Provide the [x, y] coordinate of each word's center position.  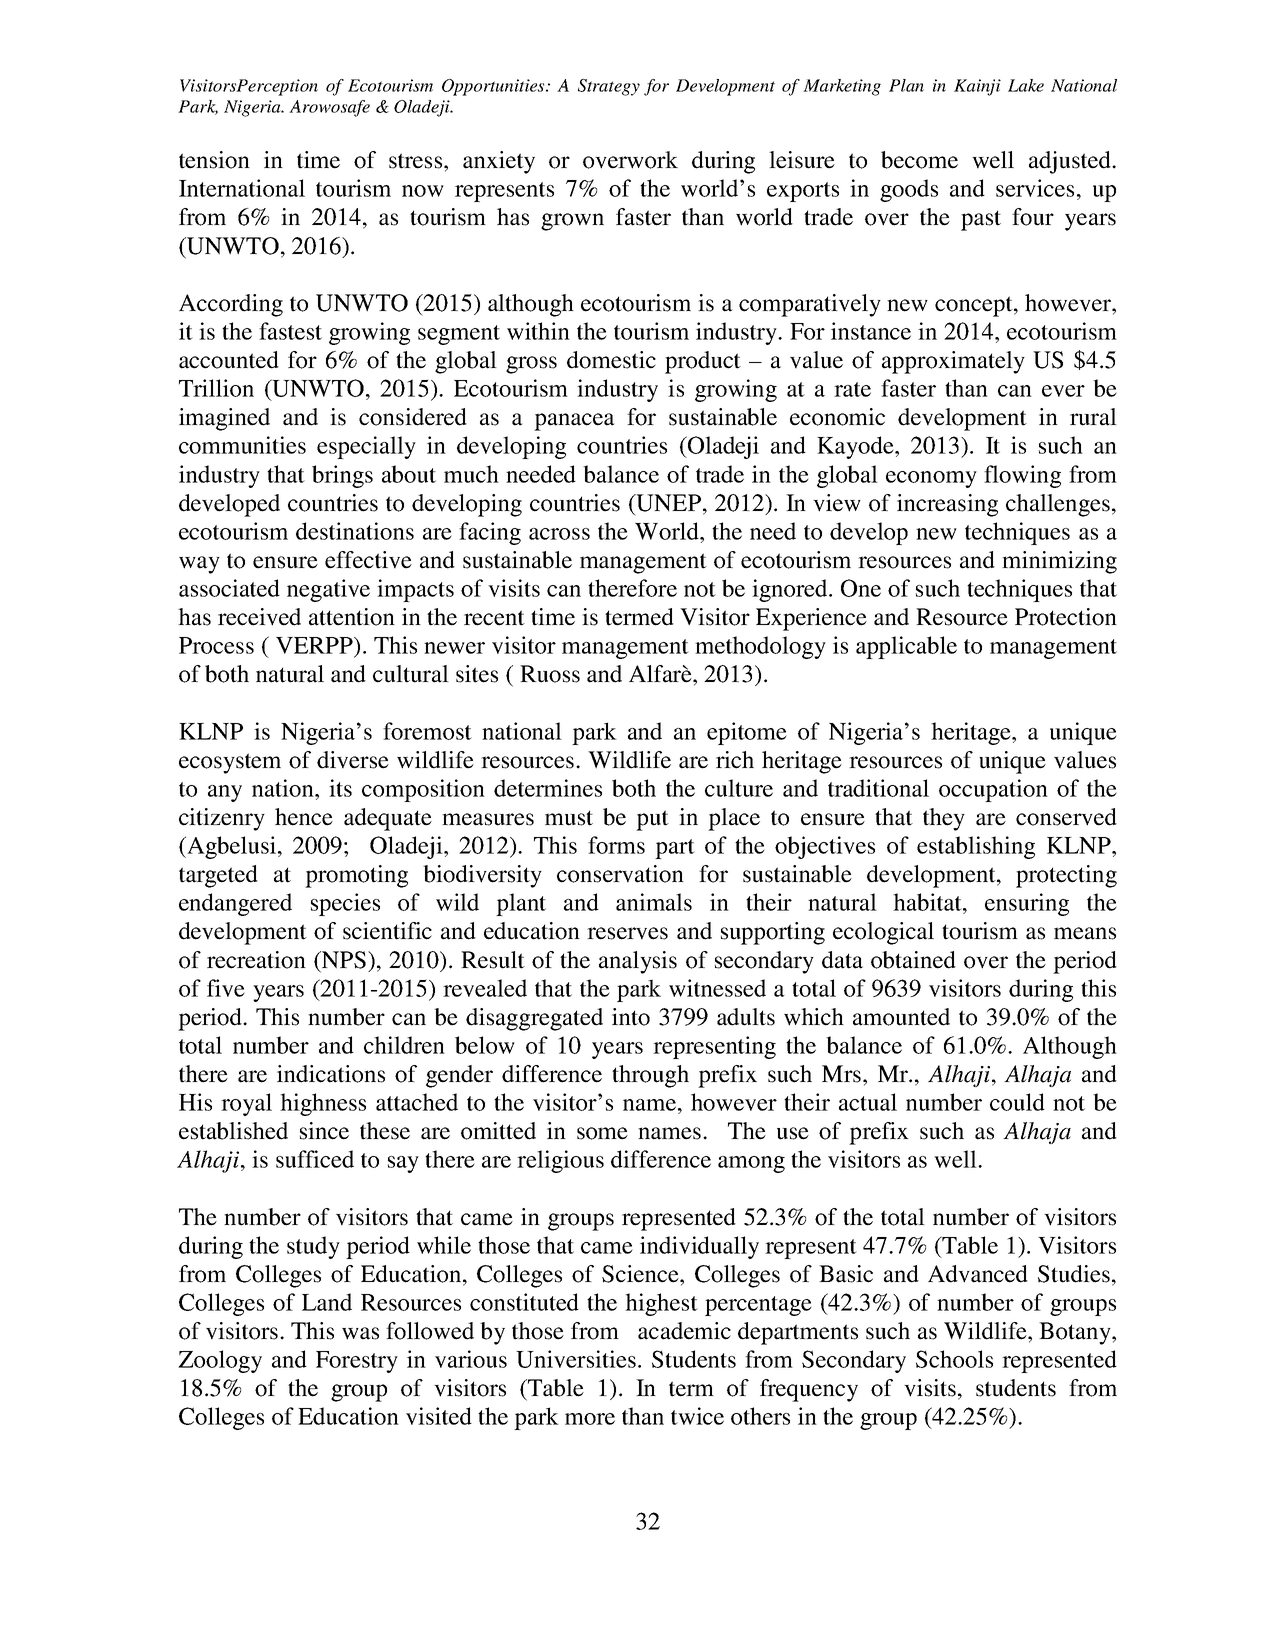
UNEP [667, 503]
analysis [638, 962]
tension [214, 160]
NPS [343, 960]
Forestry [357, 1362]
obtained [913, 960]
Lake [1026, 85]
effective [368, 560]
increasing [947, 505]
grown [572, 222]
